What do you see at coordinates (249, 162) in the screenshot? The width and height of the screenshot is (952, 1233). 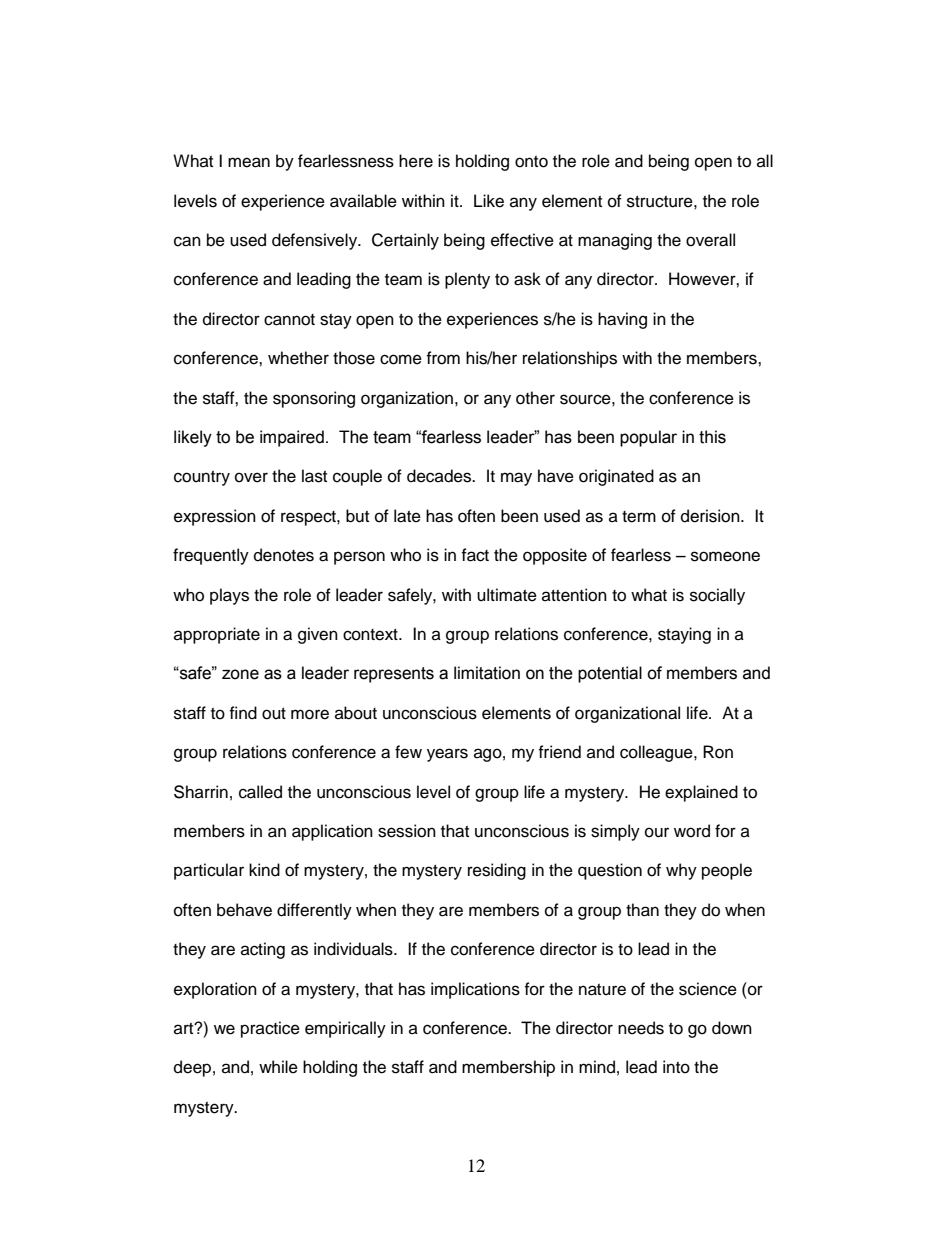 I see `mean` at bounding box center [249, 162].
